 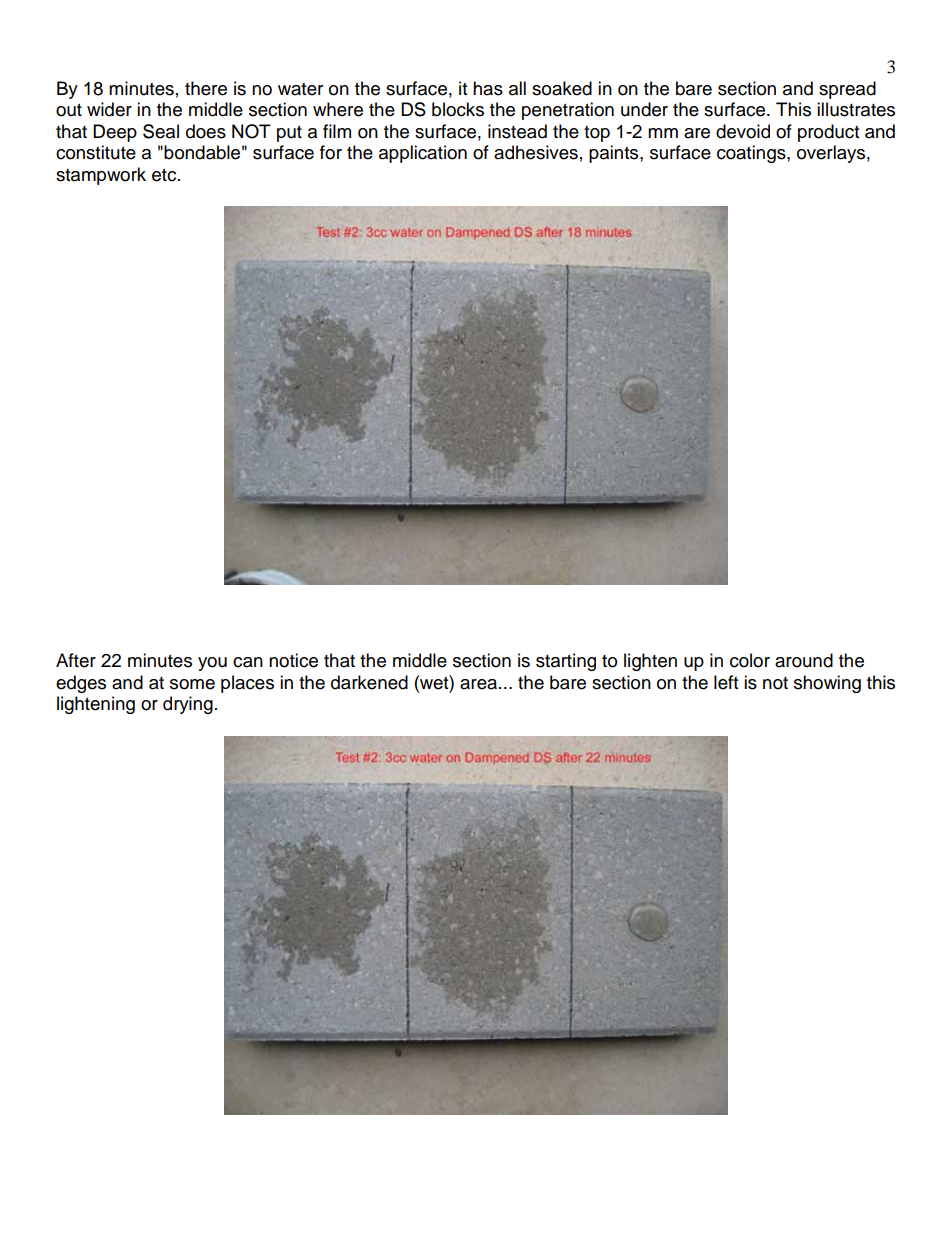 What do you see at coordinates (566, 662) in the document?
I see `starting` at bounding box center [566, 662].
